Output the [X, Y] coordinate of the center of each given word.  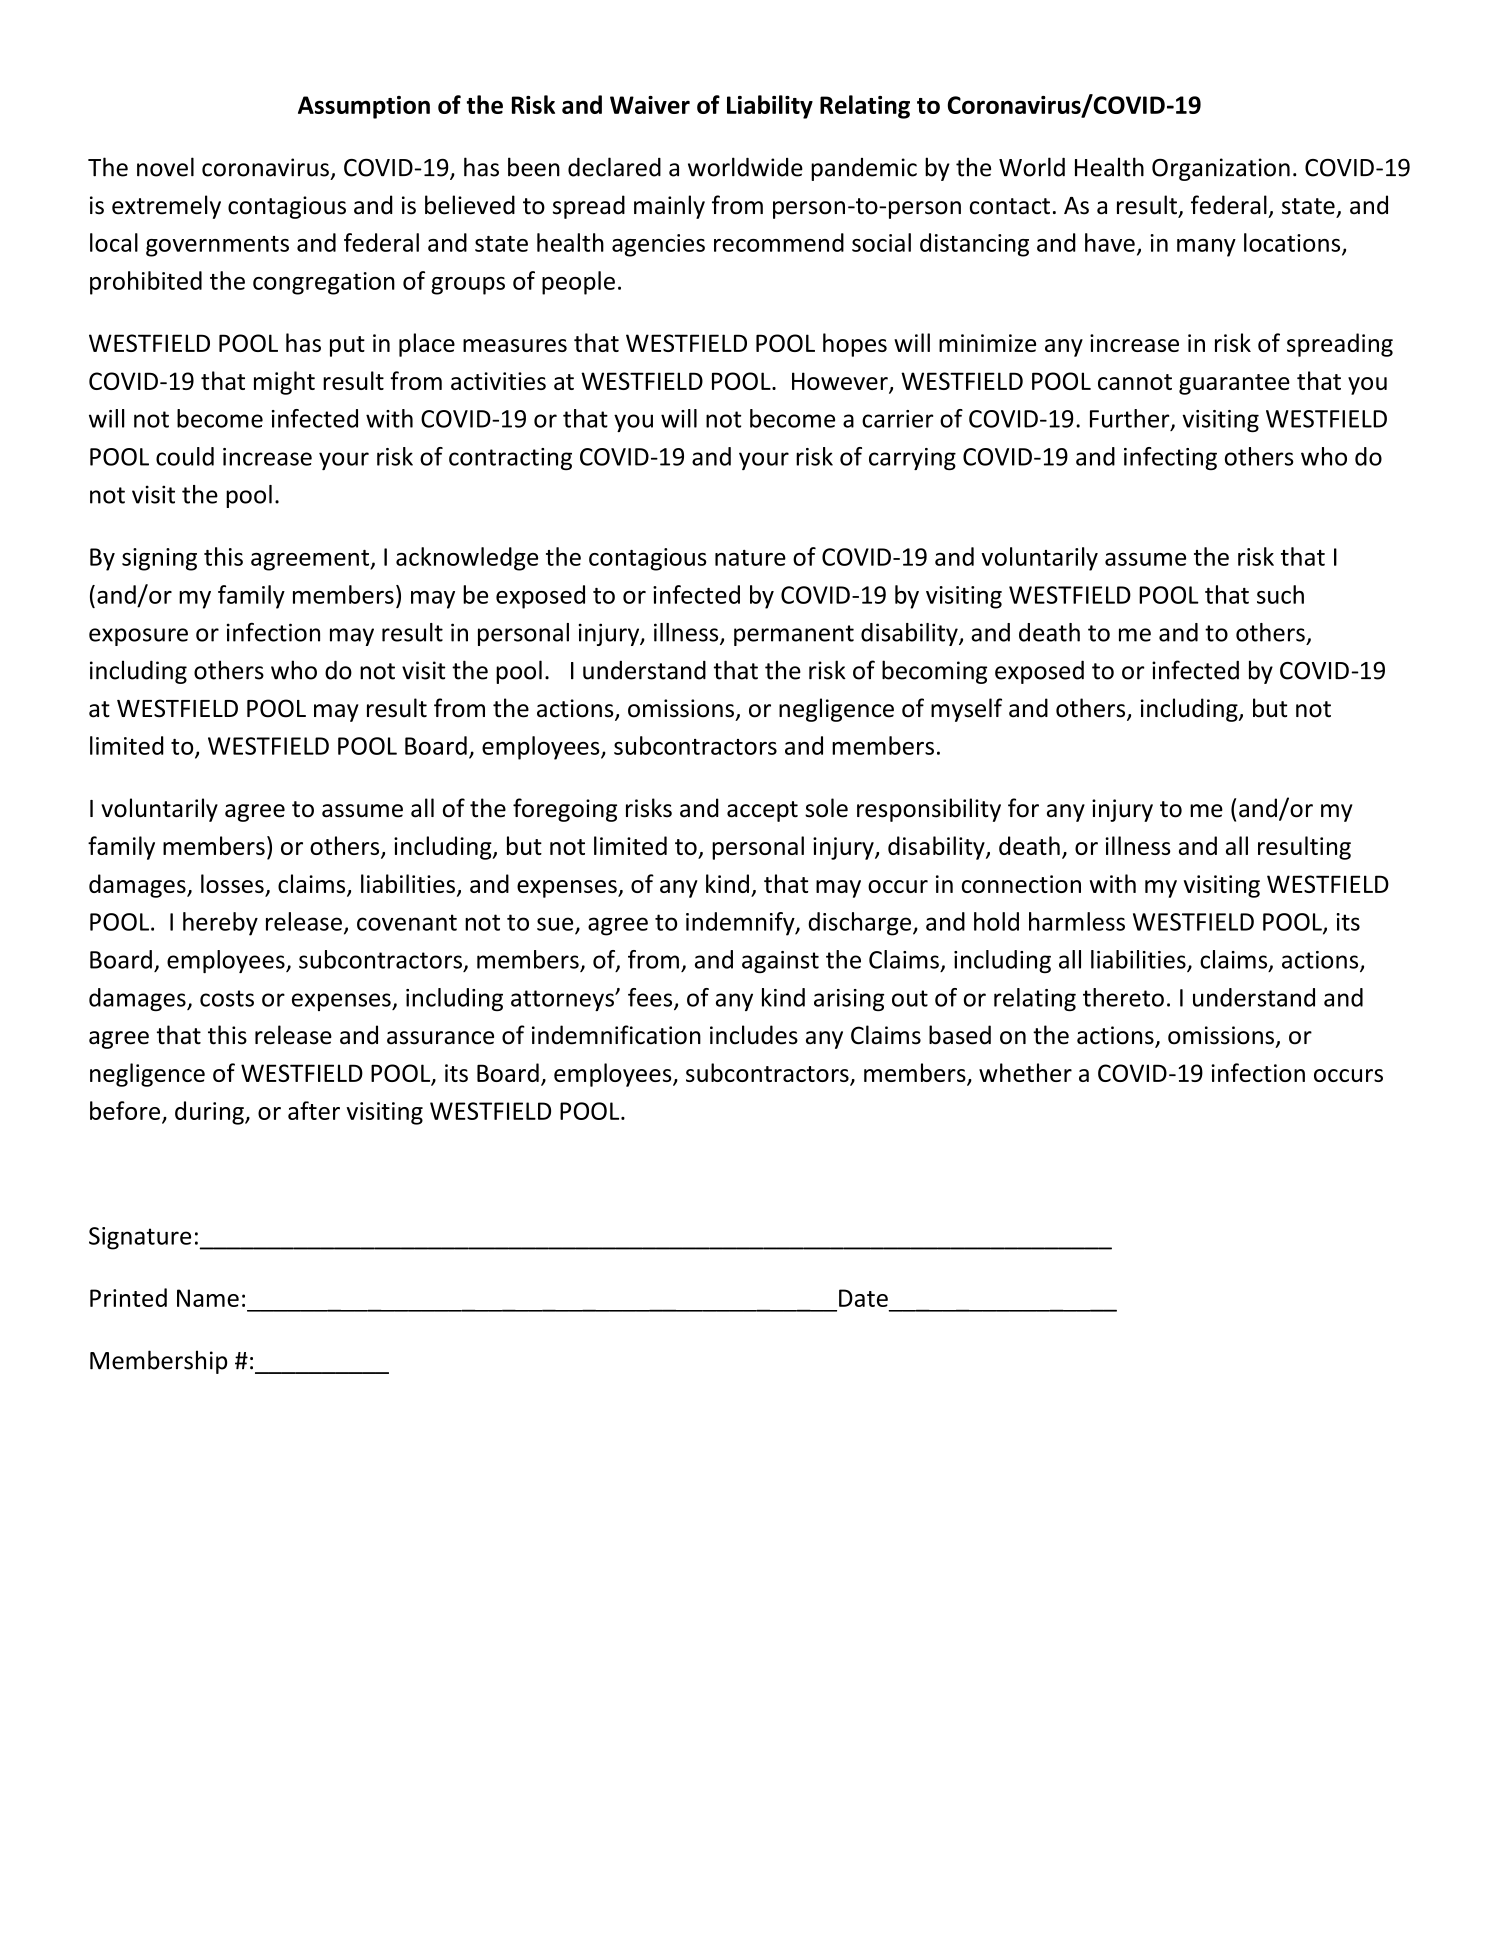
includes [754, 1035]
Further [1131, 419]
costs [227, 998]
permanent [794, 635]
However [841, 382]
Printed [128, 1297]
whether [1025, 1072]
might [284, 383]
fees [651, 998]
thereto [1123, 997]
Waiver [650, 105]
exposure [138, 637]
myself [966, 710]
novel [165, 167]
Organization [1221, 169]
